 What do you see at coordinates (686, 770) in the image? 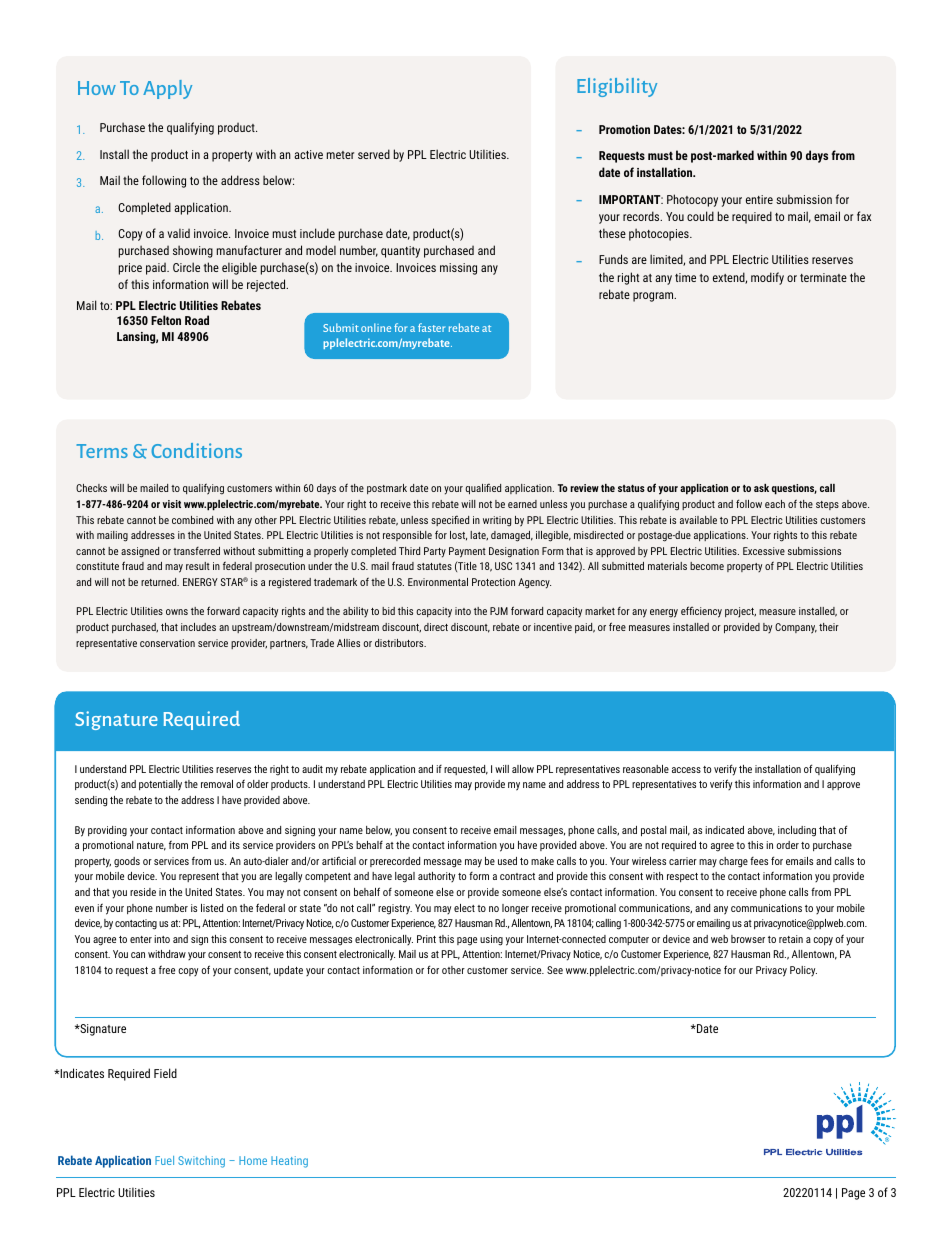
I see `access` at bounding box center [686, 770].
